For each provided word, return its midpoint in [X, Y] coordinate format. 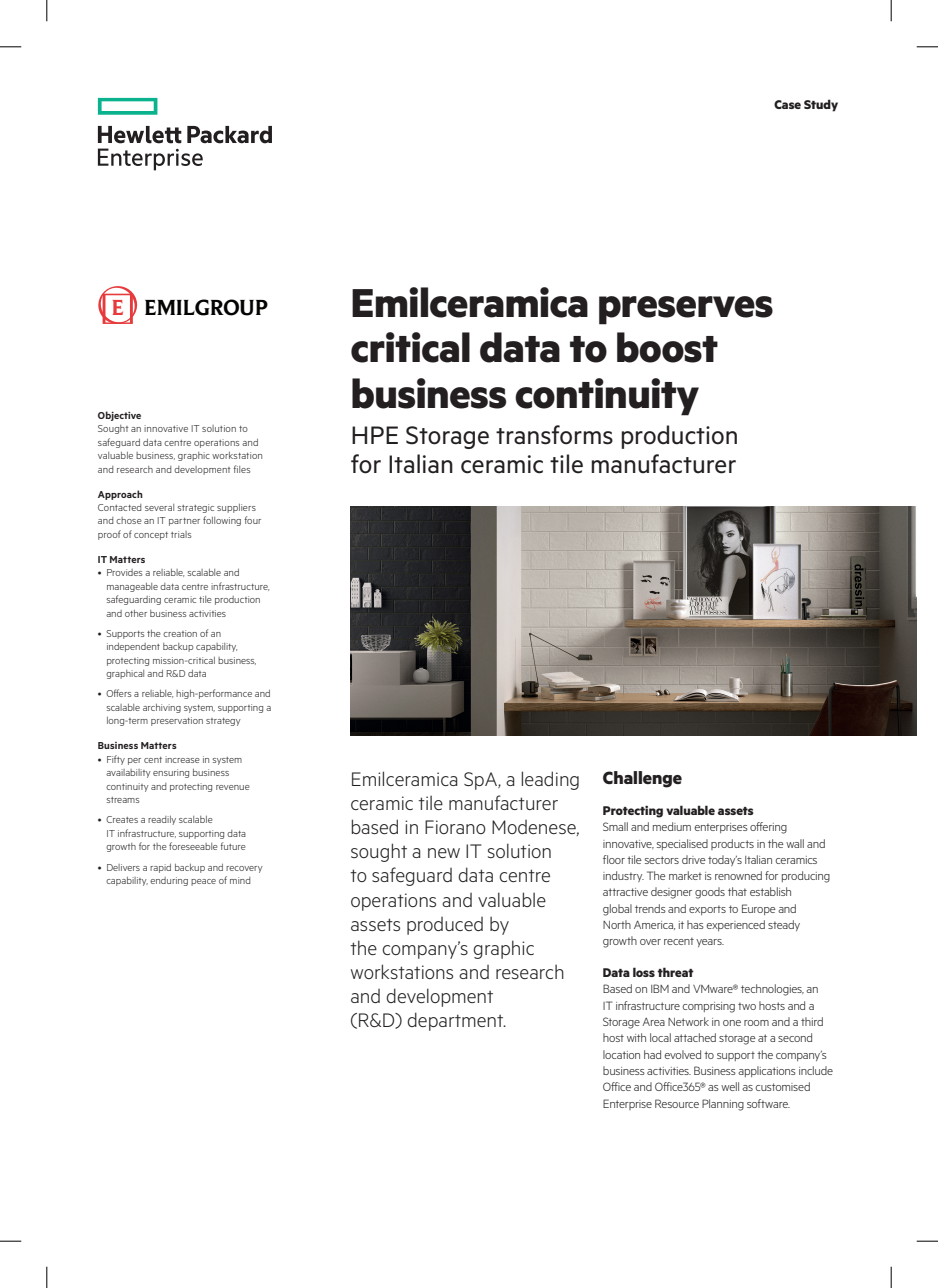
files [241, 469]
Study [821, 105]
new [444, 853]
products [732, 844]
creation [180, 633]
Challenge [642, 779]
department [456, 1021]
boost [667, 347]
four [252, 520]
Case [787, 104]
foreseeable [193, 846]
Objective [119, 416]
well [730, 1086]
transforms [554, 435]
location [621, 1054]
